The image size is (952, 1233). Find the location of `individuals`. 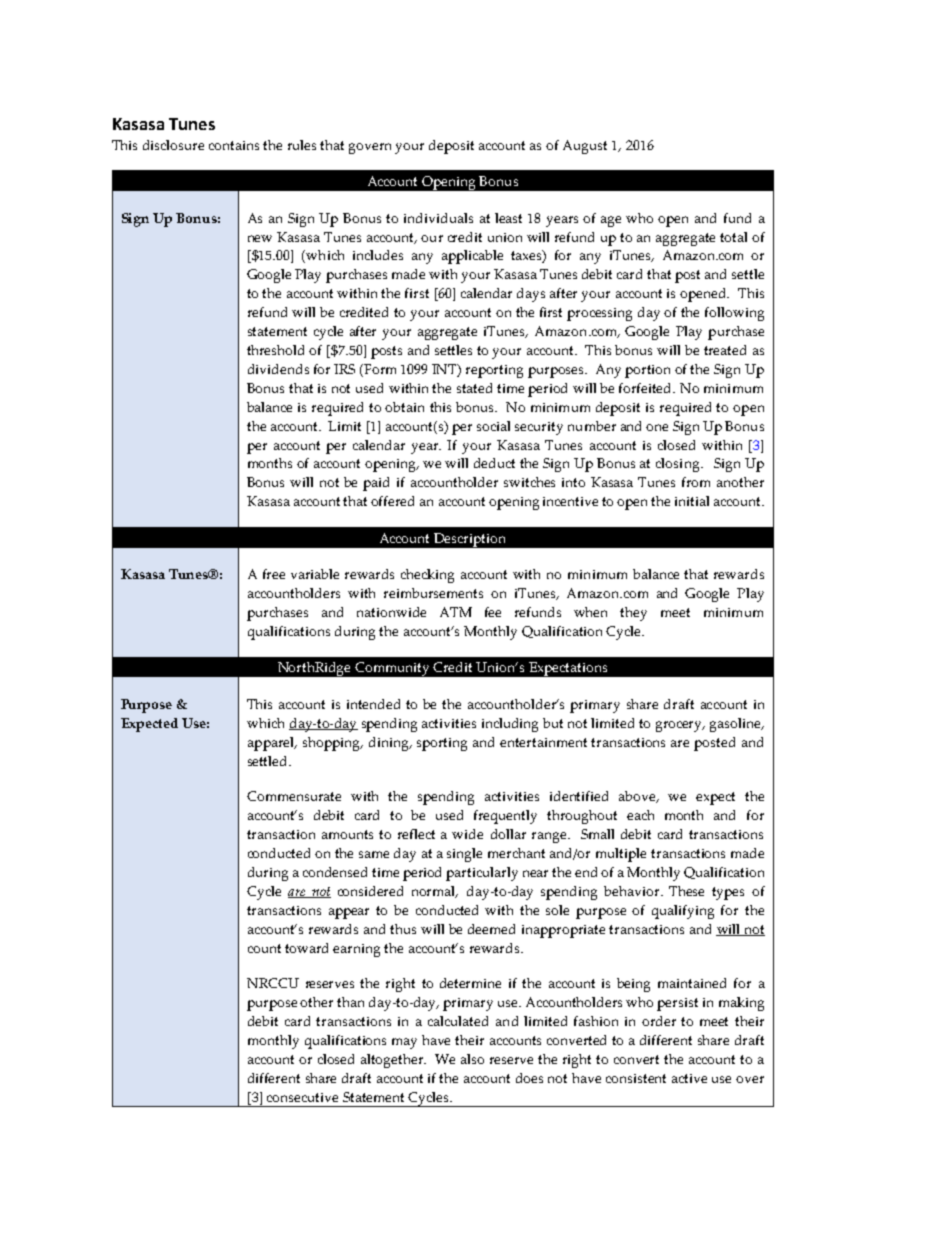

individuals is located at coordinates (438, 218).
